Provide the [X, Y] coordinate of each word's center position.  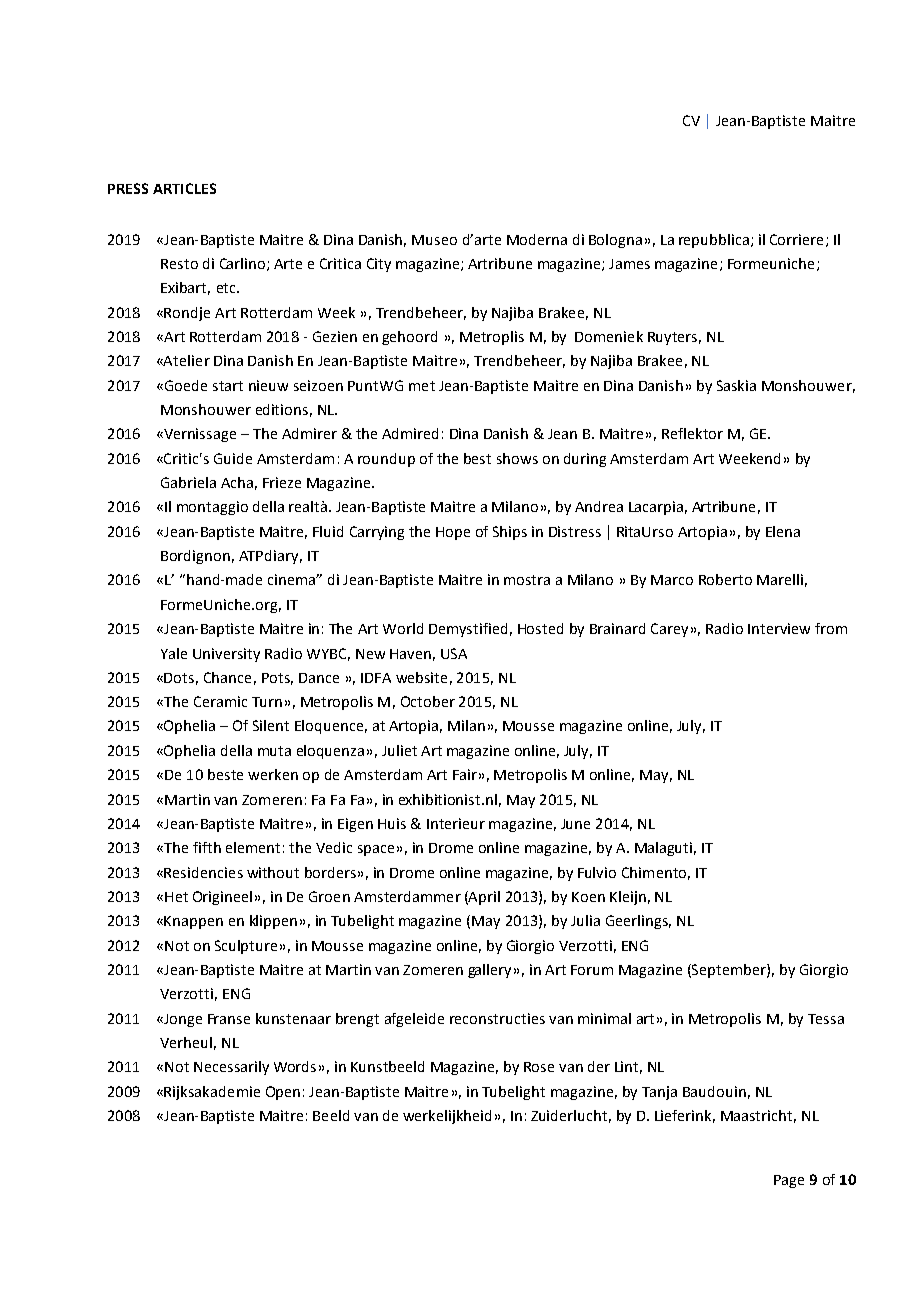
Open [283, 1093]
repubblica [714, 241]
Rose [539, 1067]
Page [789, 1181]
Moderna [537, 239]
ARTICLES [184, 188]
